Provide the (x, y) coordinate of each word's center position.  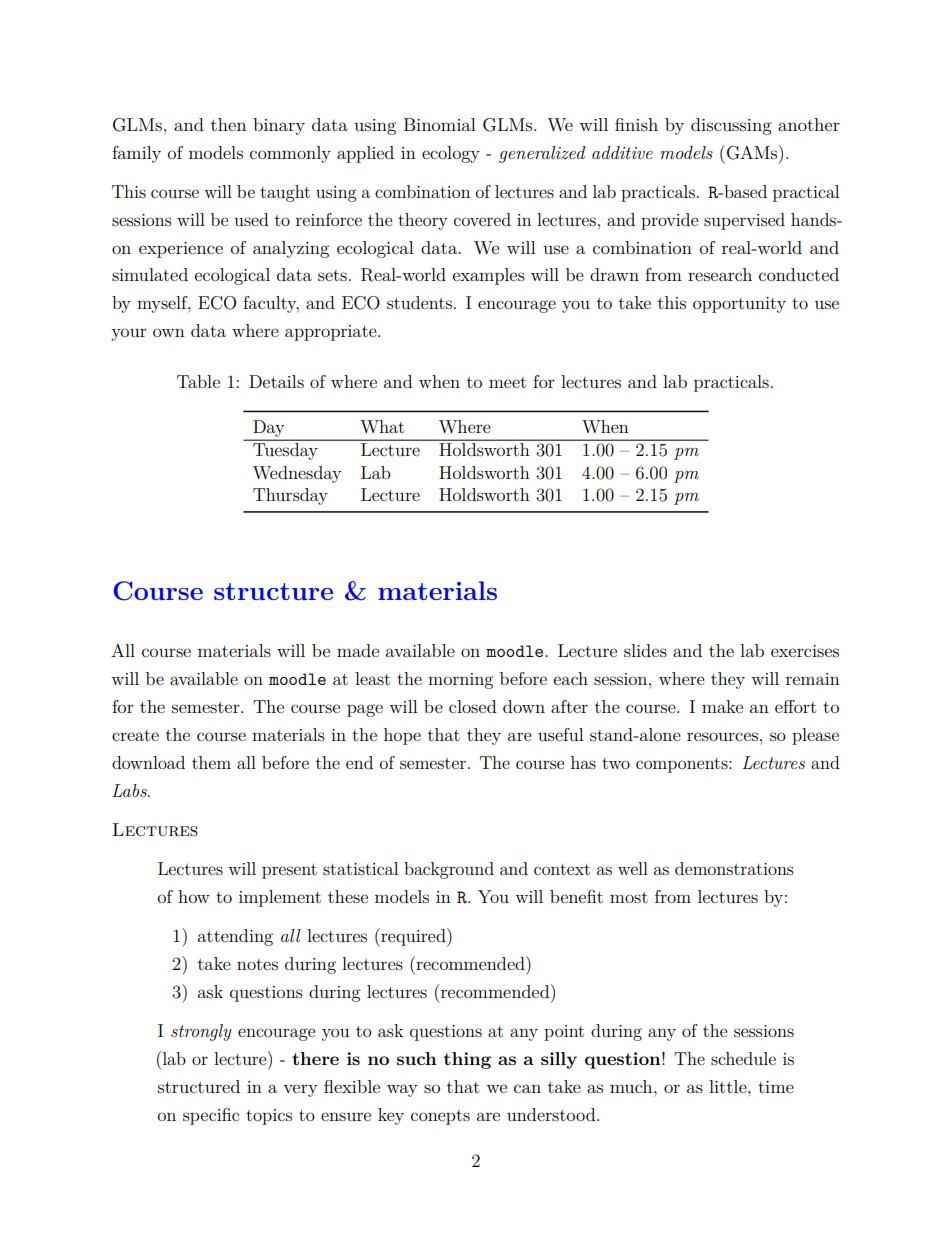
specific (211, 1116)
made (358, 650)
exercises (805, 651)
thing (467, 1060)
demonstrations (734, 868)
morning (460, 681)
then (228, 124)
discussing (731, 126)
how (194, 896)
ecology (451, 154)
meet (507, 382)
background (449, 870)
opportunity (739, 305)
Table (198, 381)
